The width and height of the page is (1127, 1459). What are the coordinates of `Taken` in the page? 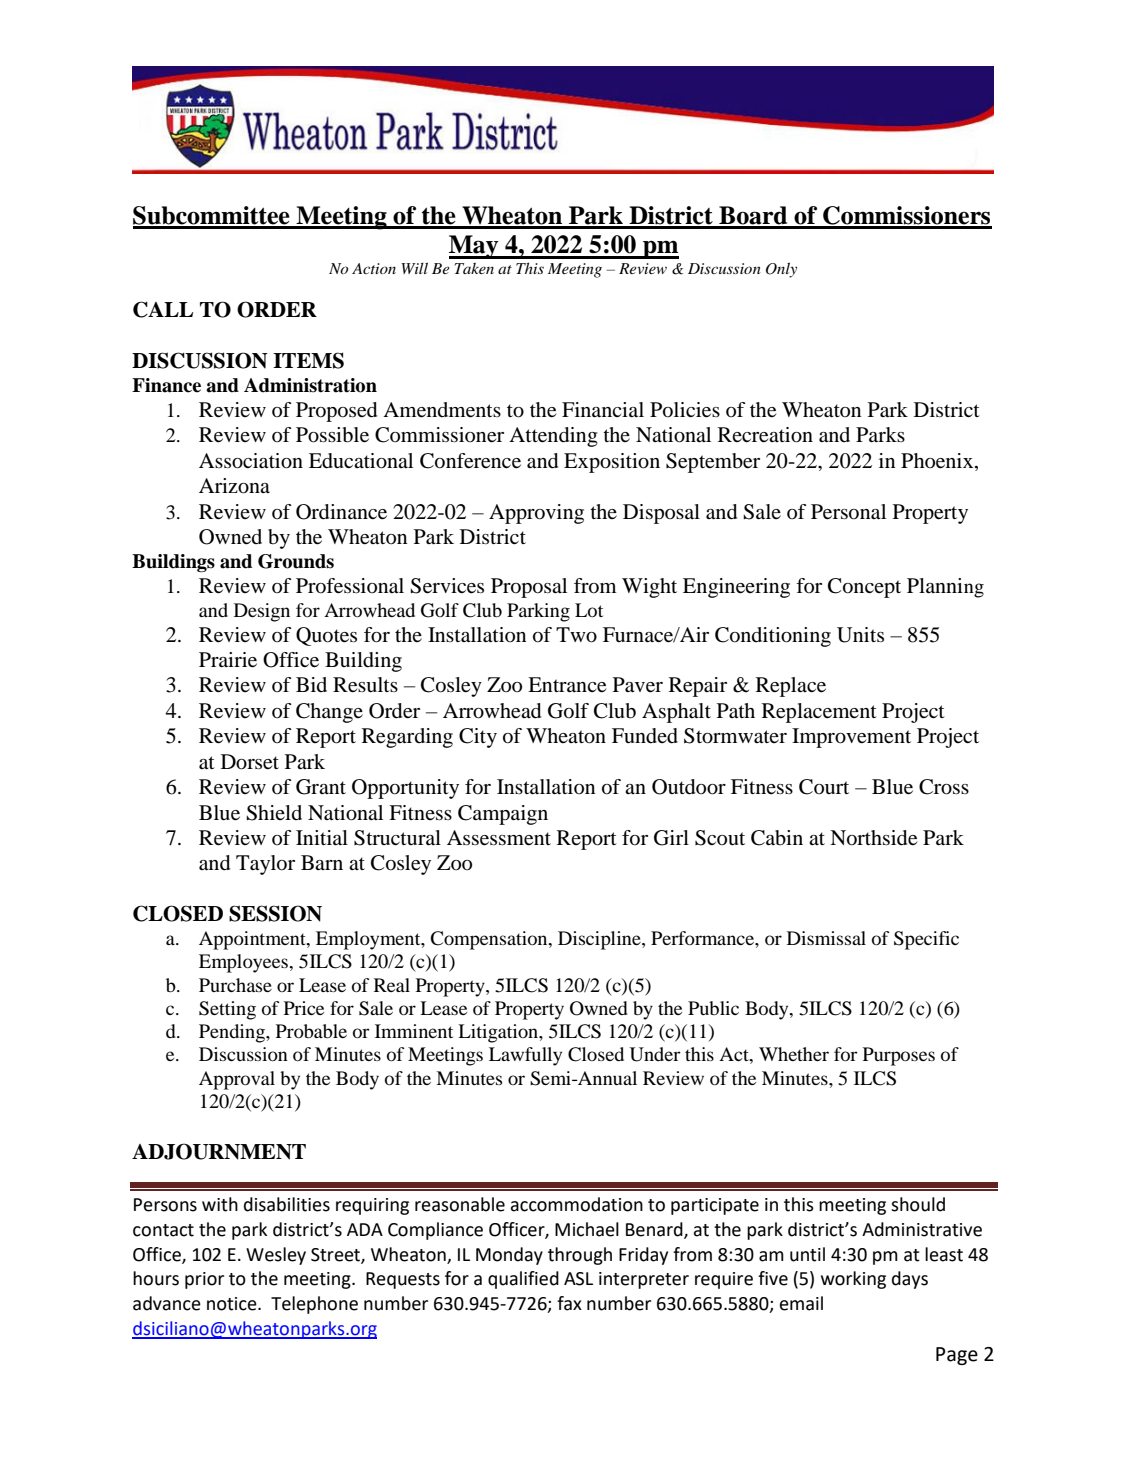 It's located at (474, 268).
